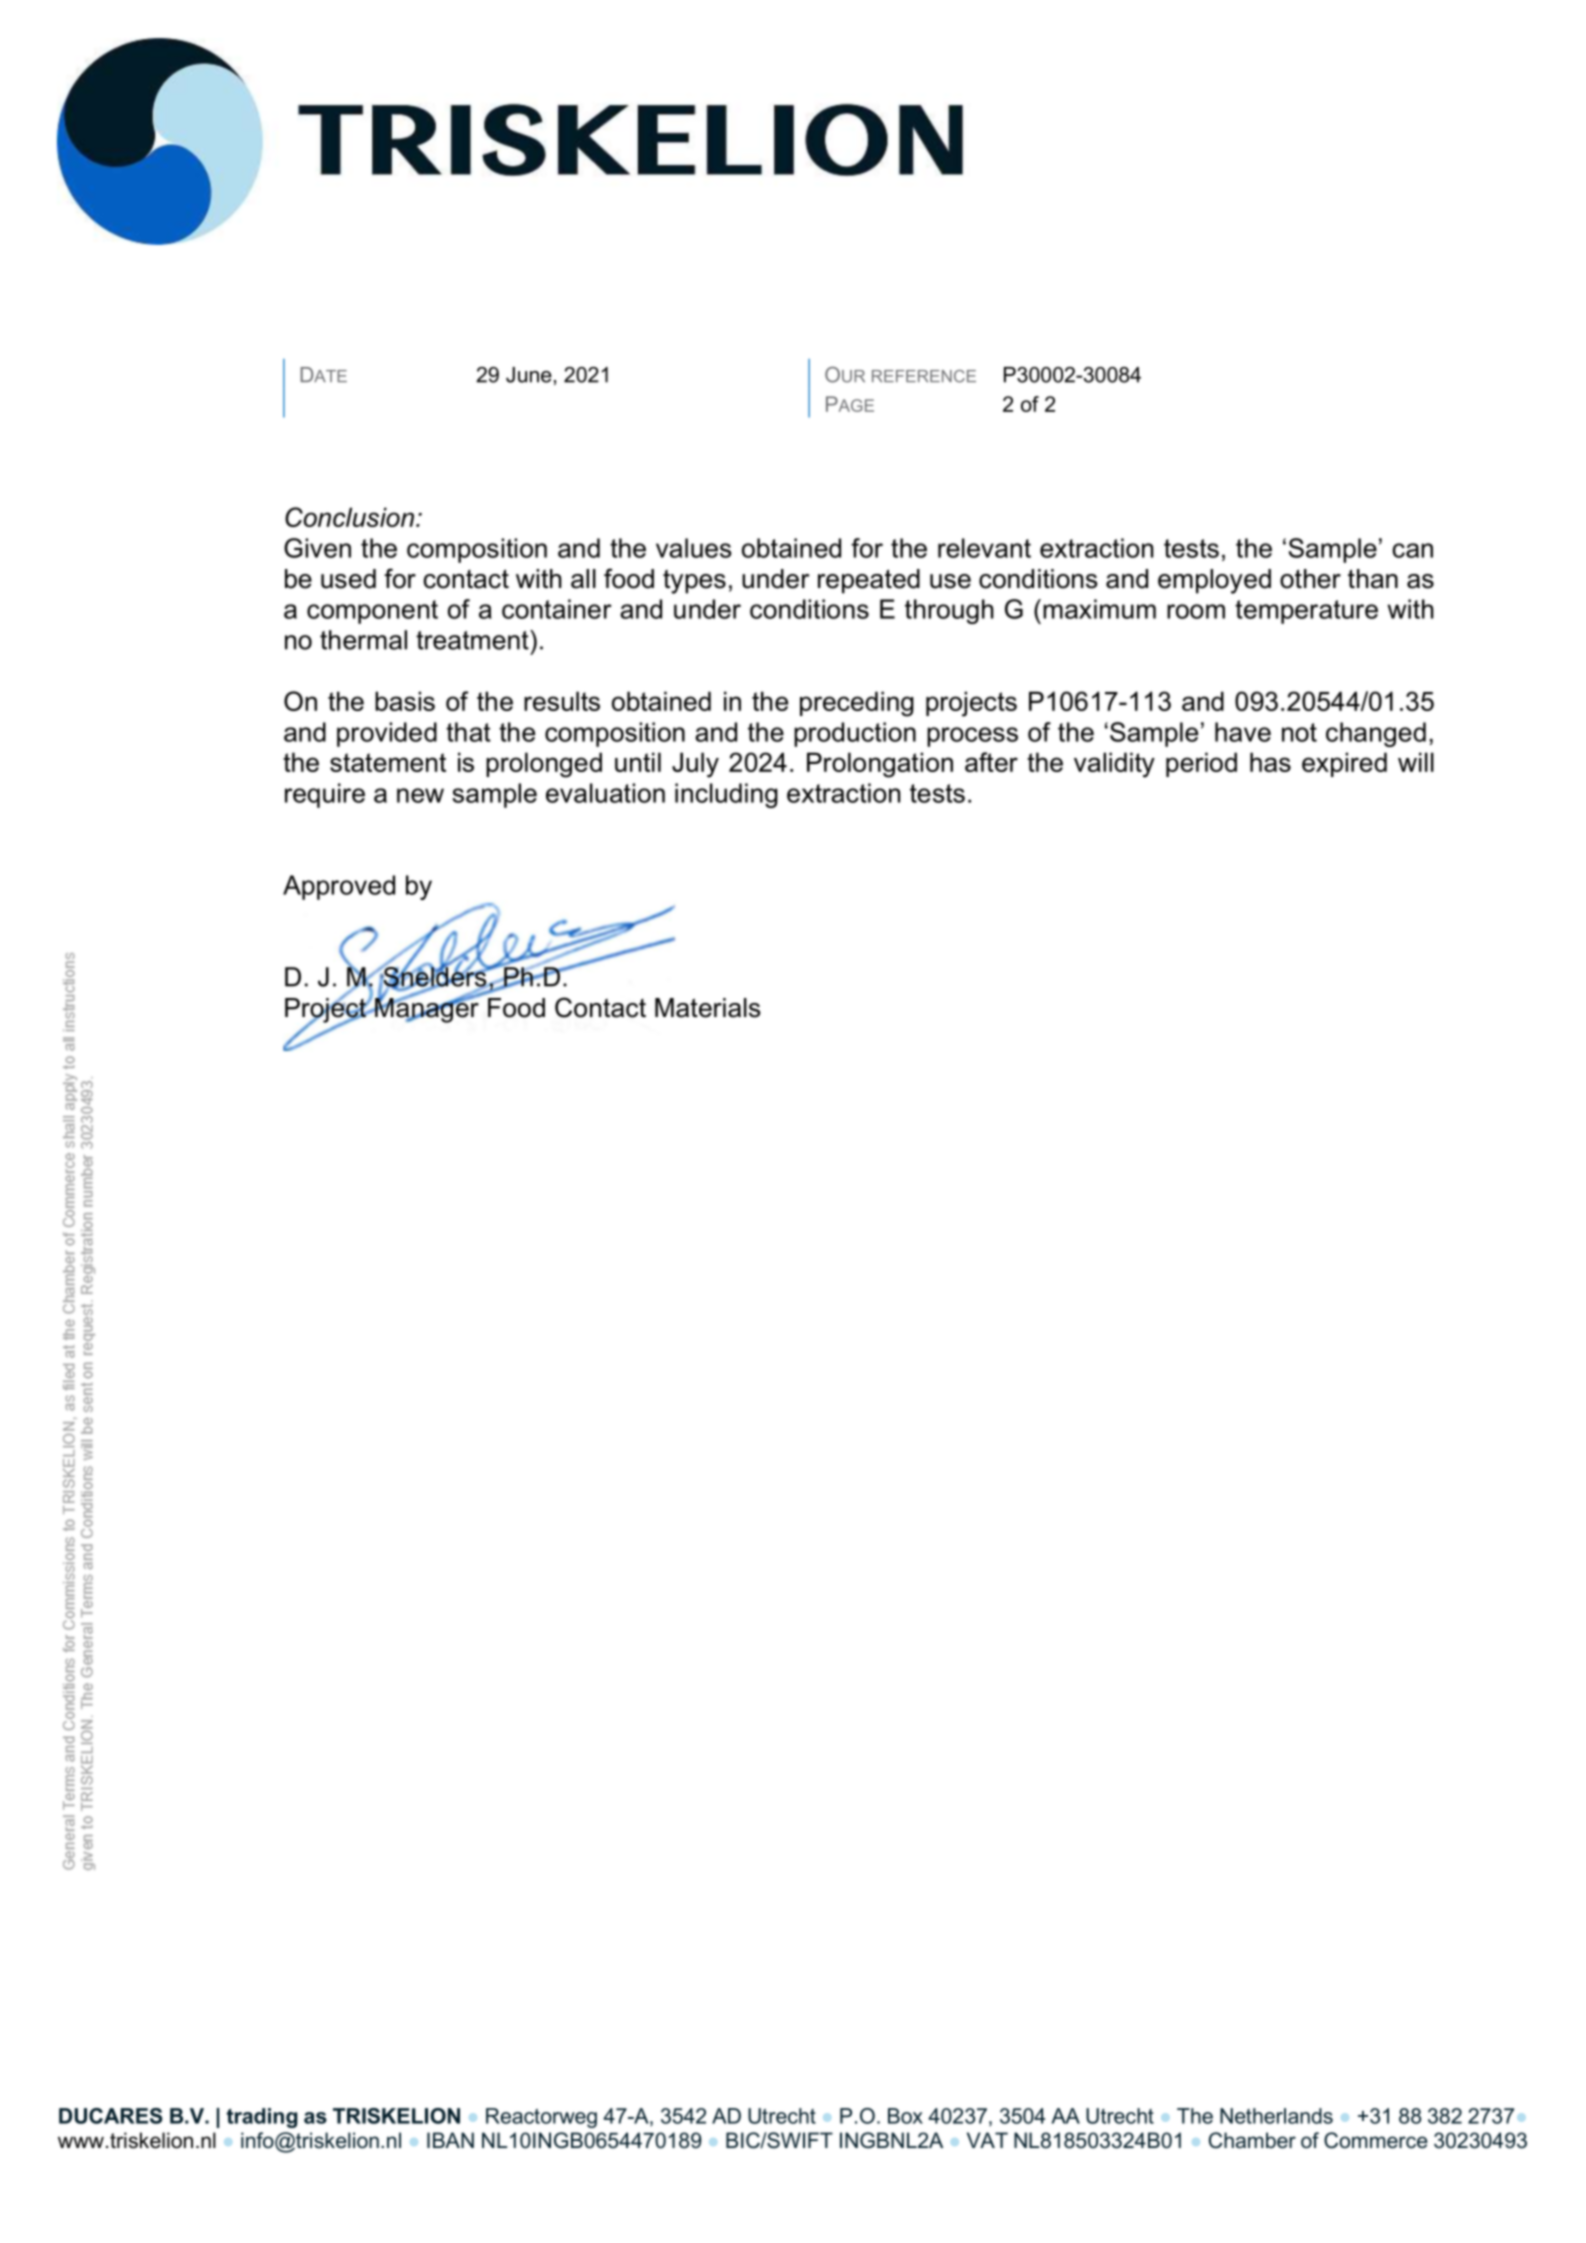  I want to click on has, so click(1270, 762).
